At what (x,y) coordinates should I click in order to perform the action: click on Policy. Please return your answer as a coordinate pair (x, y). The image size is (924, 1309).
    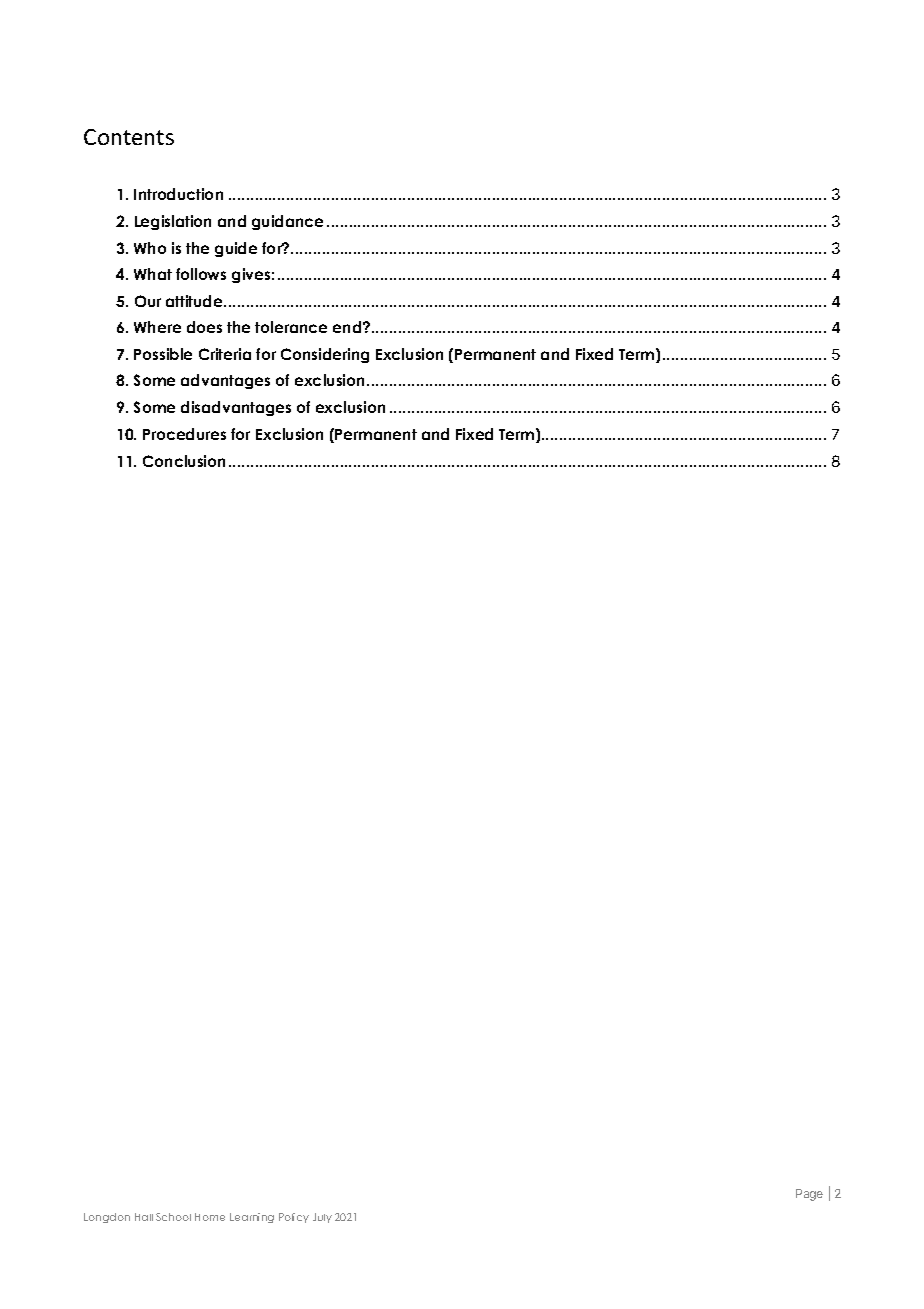
    Looking at the image, I should click on (294, 1218).
